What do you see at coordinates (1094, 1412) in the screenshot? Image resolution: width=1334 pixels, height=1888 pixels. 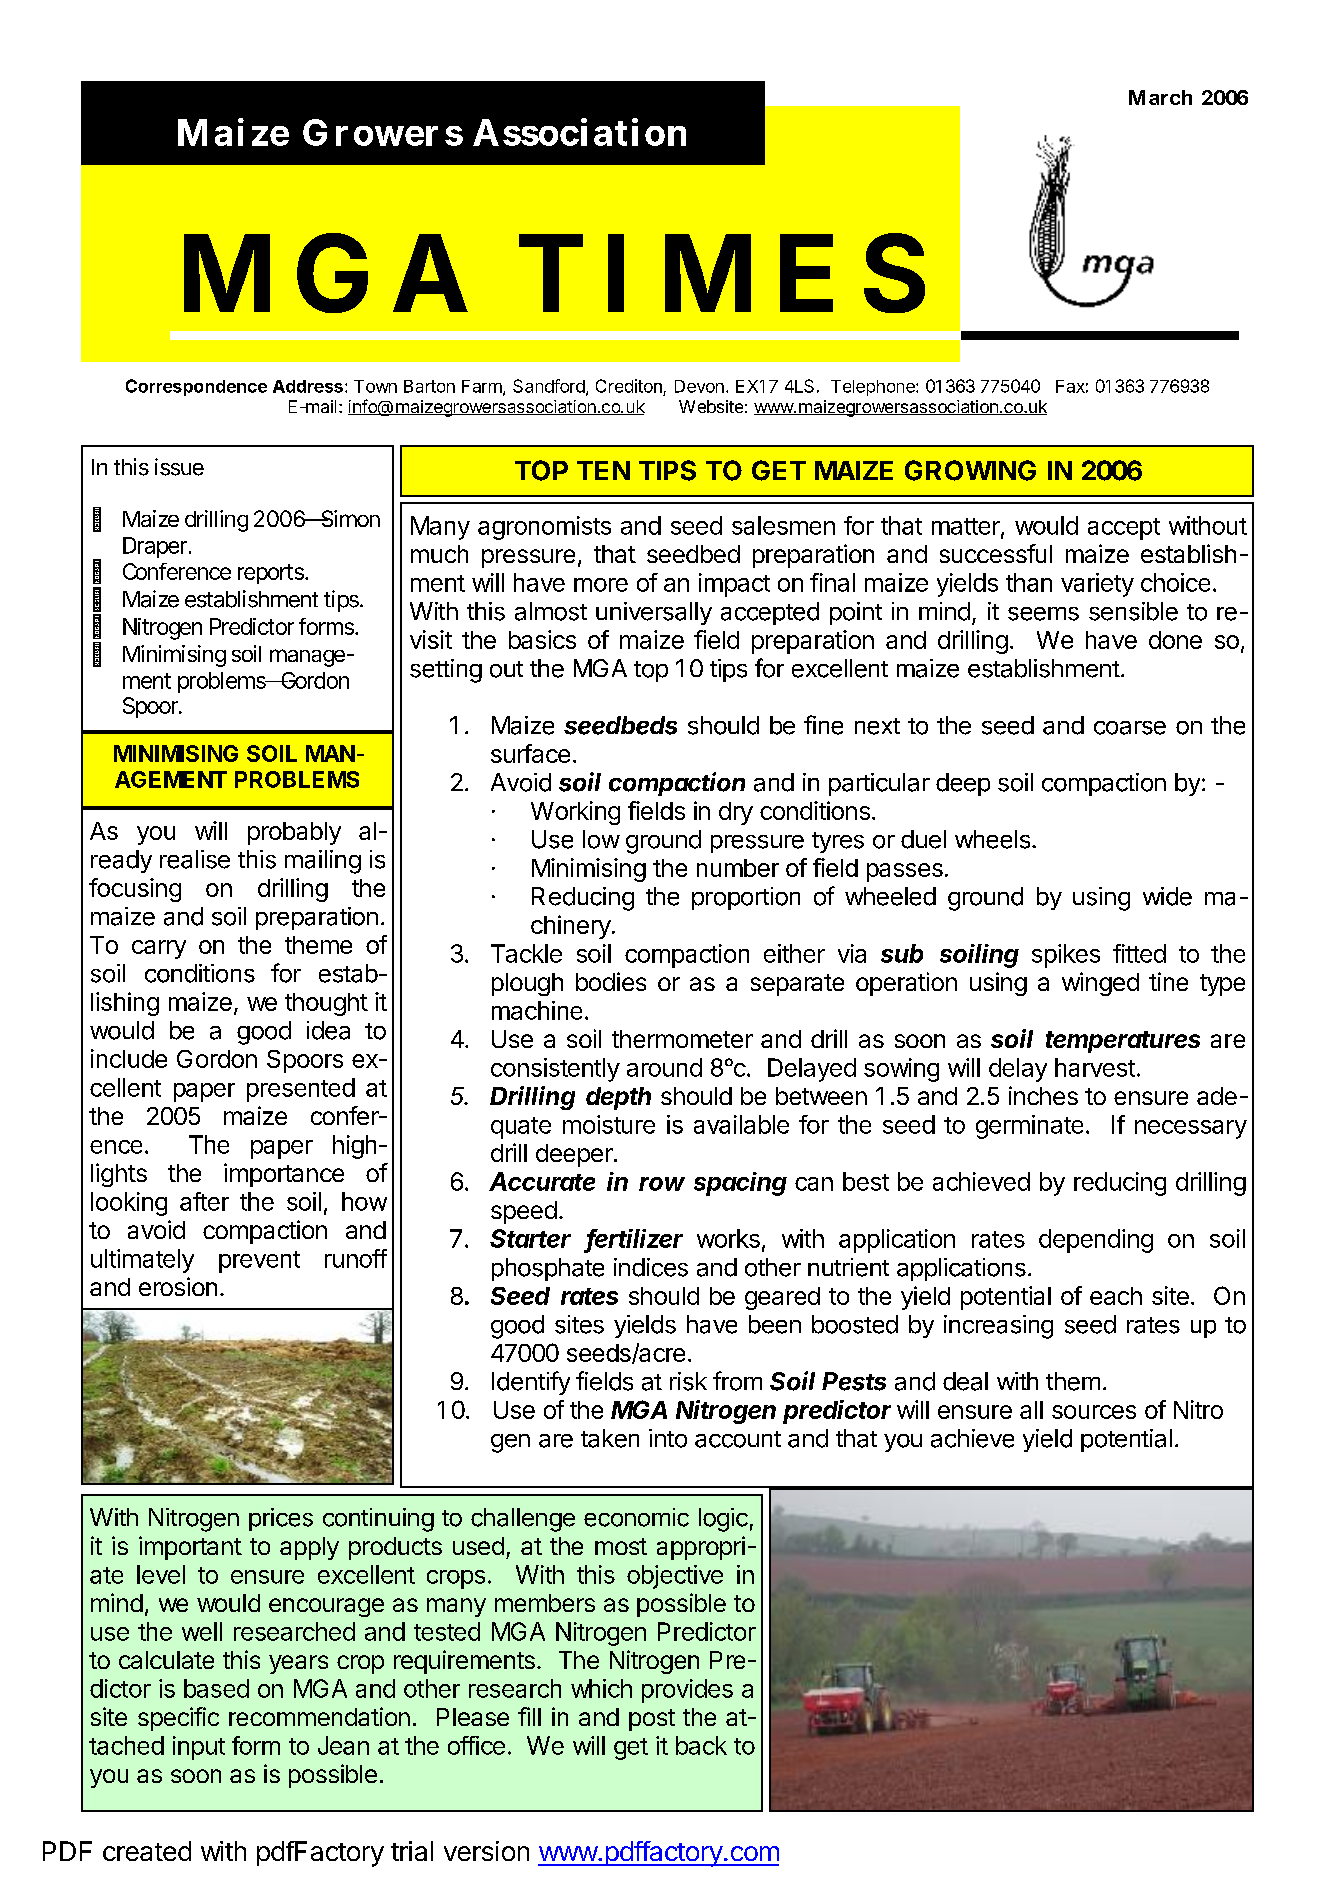 I see `sources` at bounding box center [1094, 1412].
